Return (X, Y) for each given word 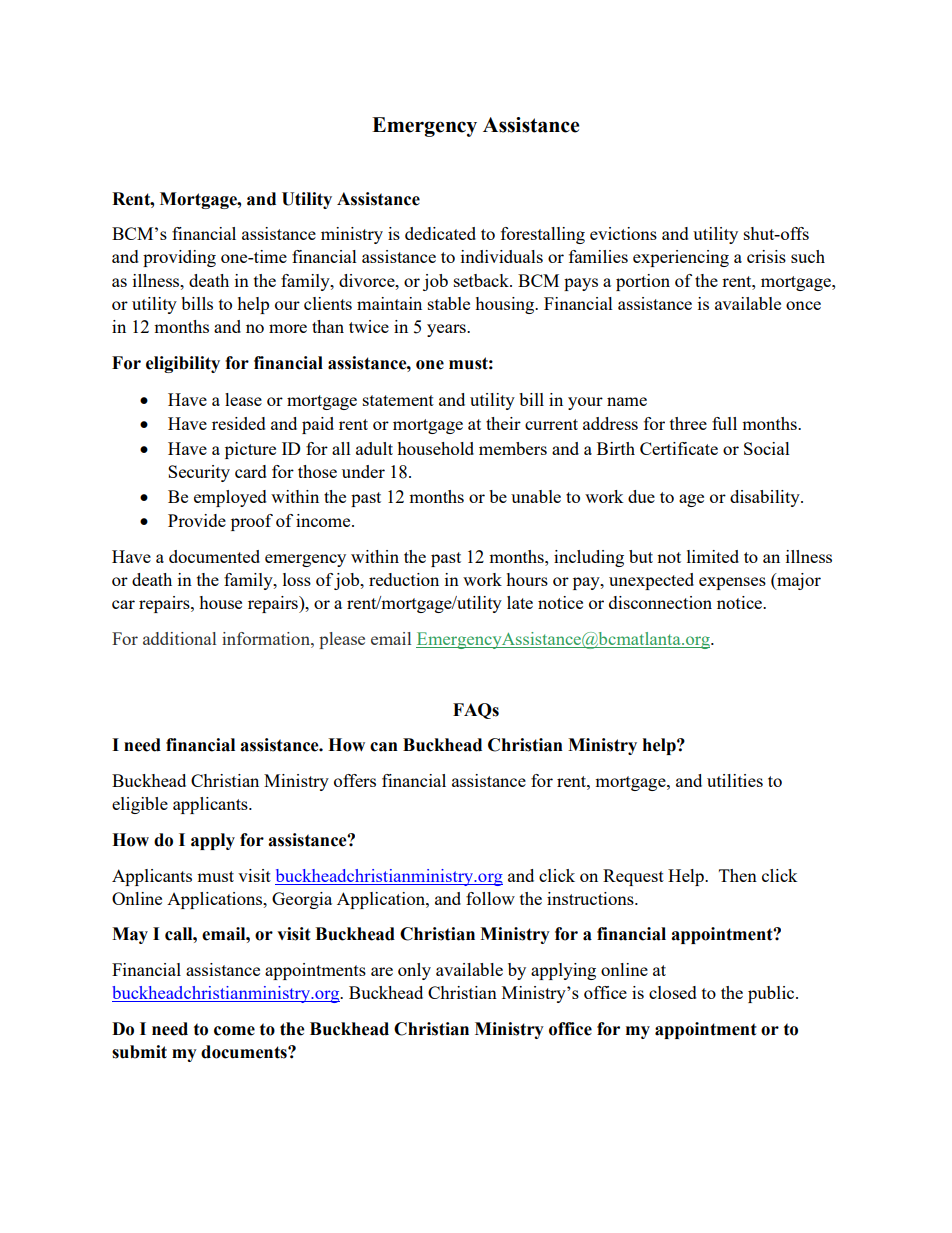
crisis (766, 256)
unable (536, 496)
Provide (197, 520)
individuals (502, 256)
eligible (140, 805)
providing (179, 258)
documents (245, 1052)
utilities (735, 780)
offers (355, 780)
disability (766, 498)
